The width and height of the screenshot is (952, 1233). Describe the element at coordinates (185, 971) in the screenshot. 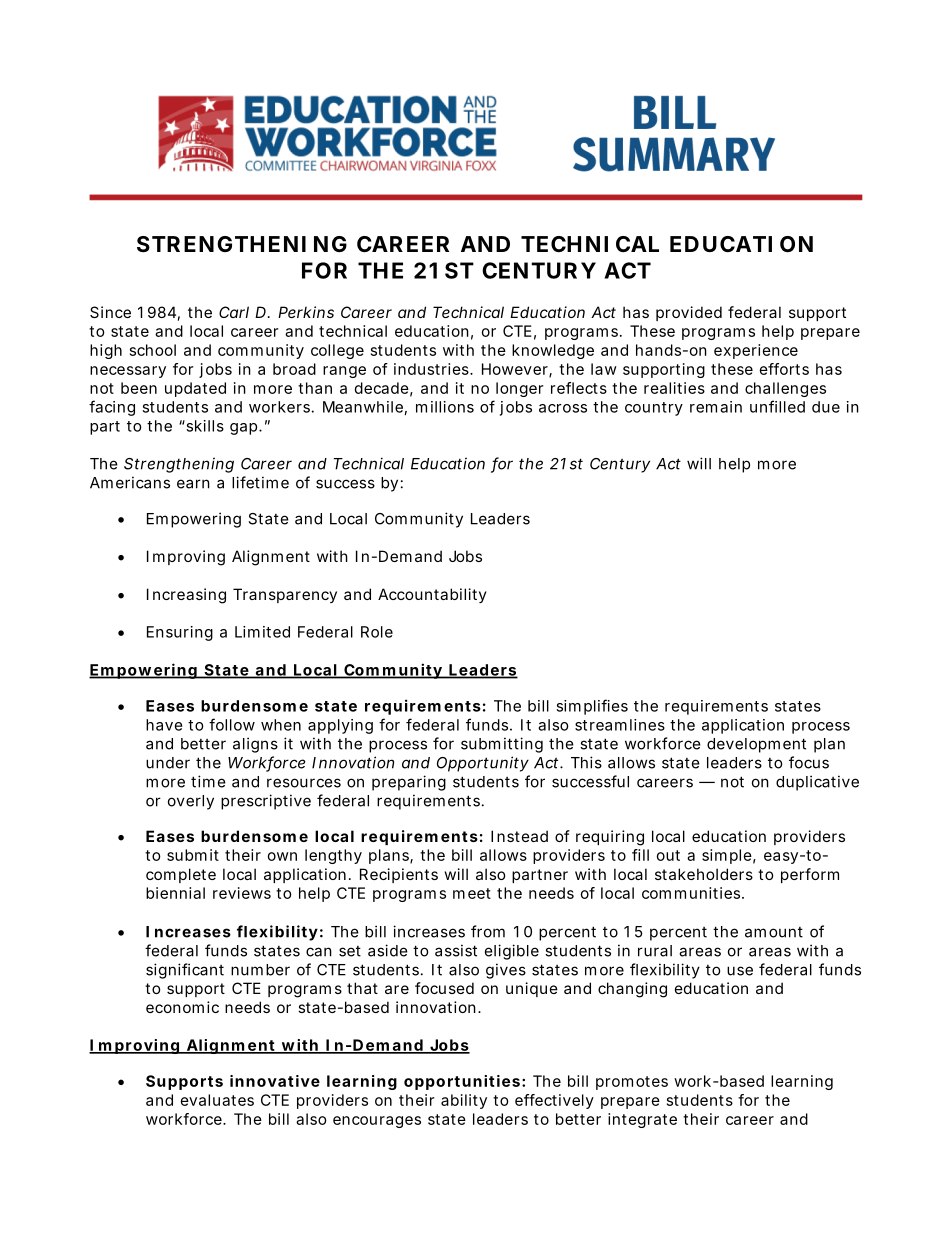

I see `significant` at that location.
